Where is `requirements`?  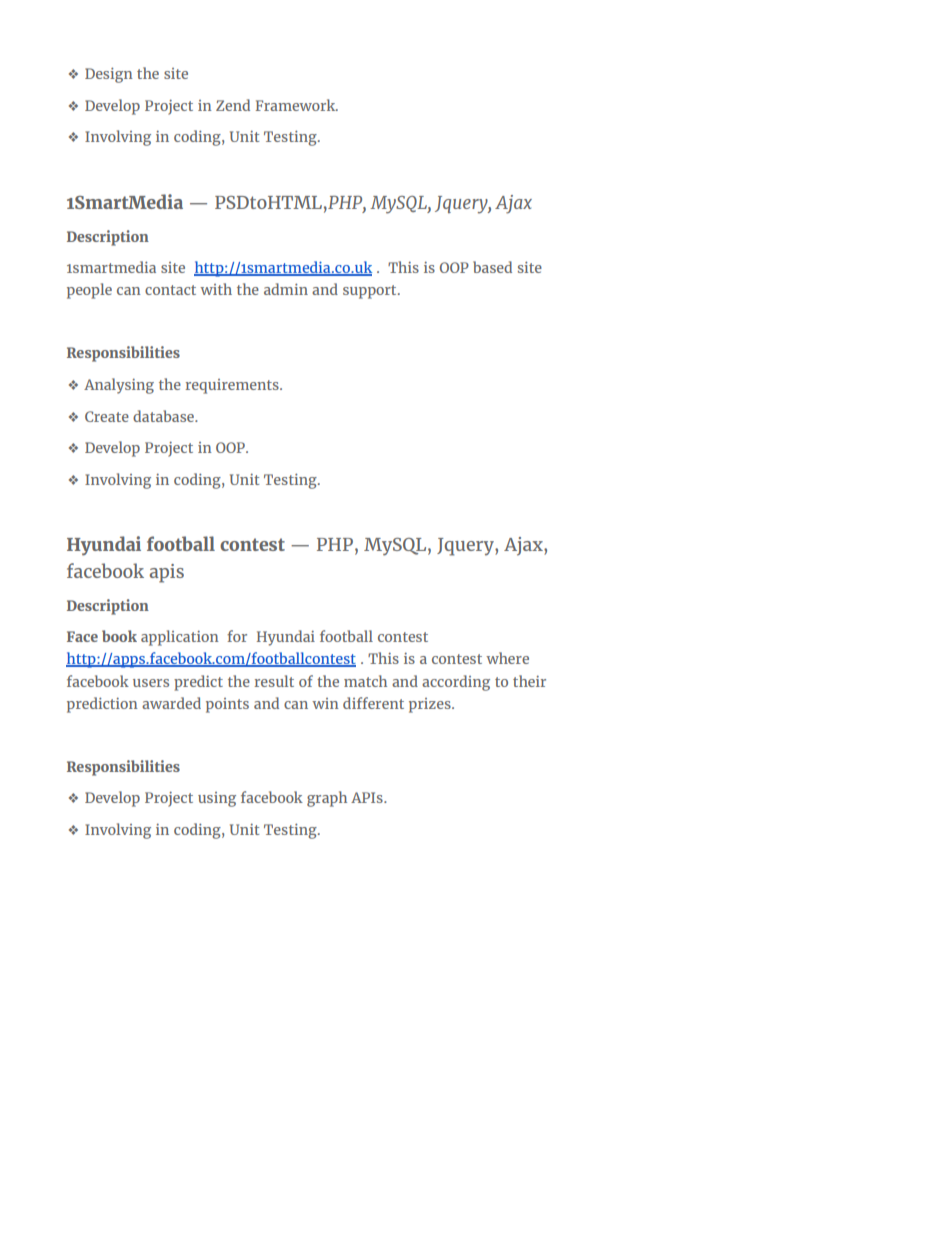 requirements is located at coordinates (233, 386).
